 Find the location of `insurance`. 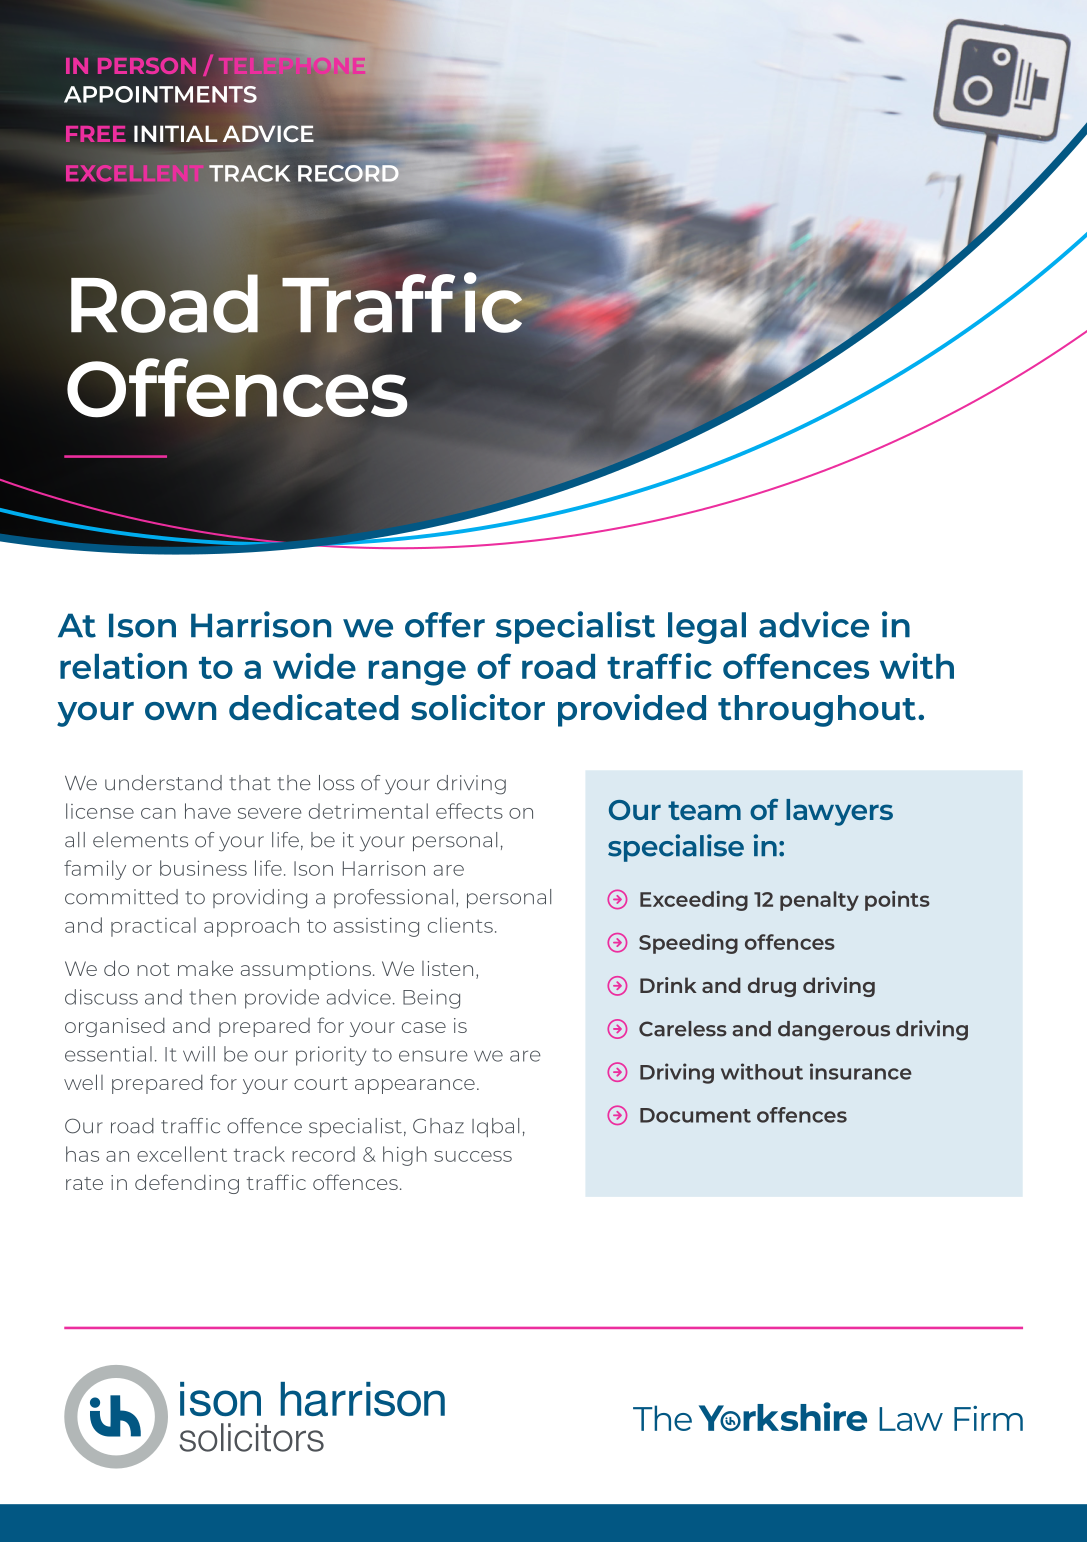

insurance is located at coordinates (861, 1071).
